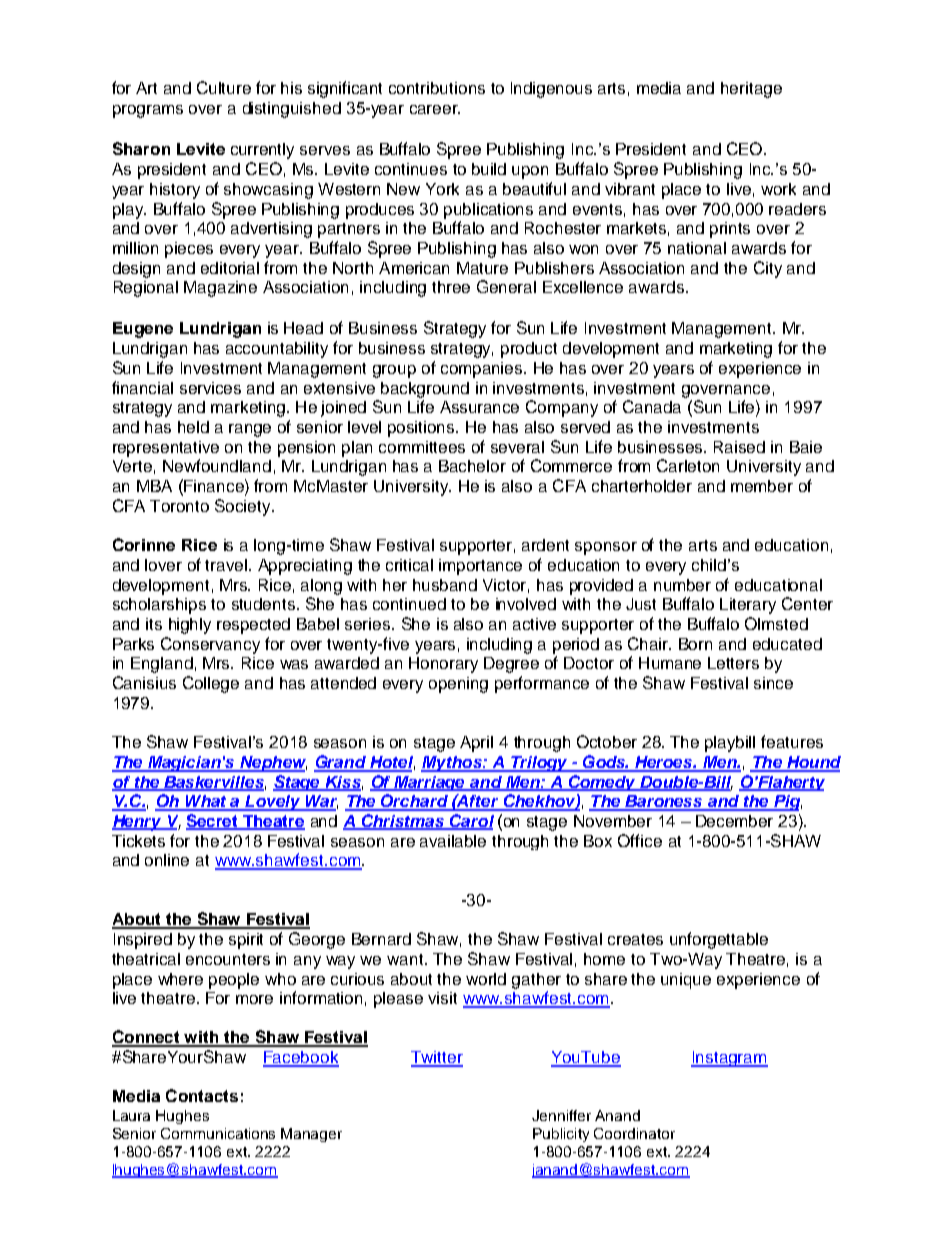 The width and height of the screenshot is (952, 1233). What do you see at coordinates (217, 465) in the screenshot?
I see `Newfoundland` at bounding box center [217, 465].
